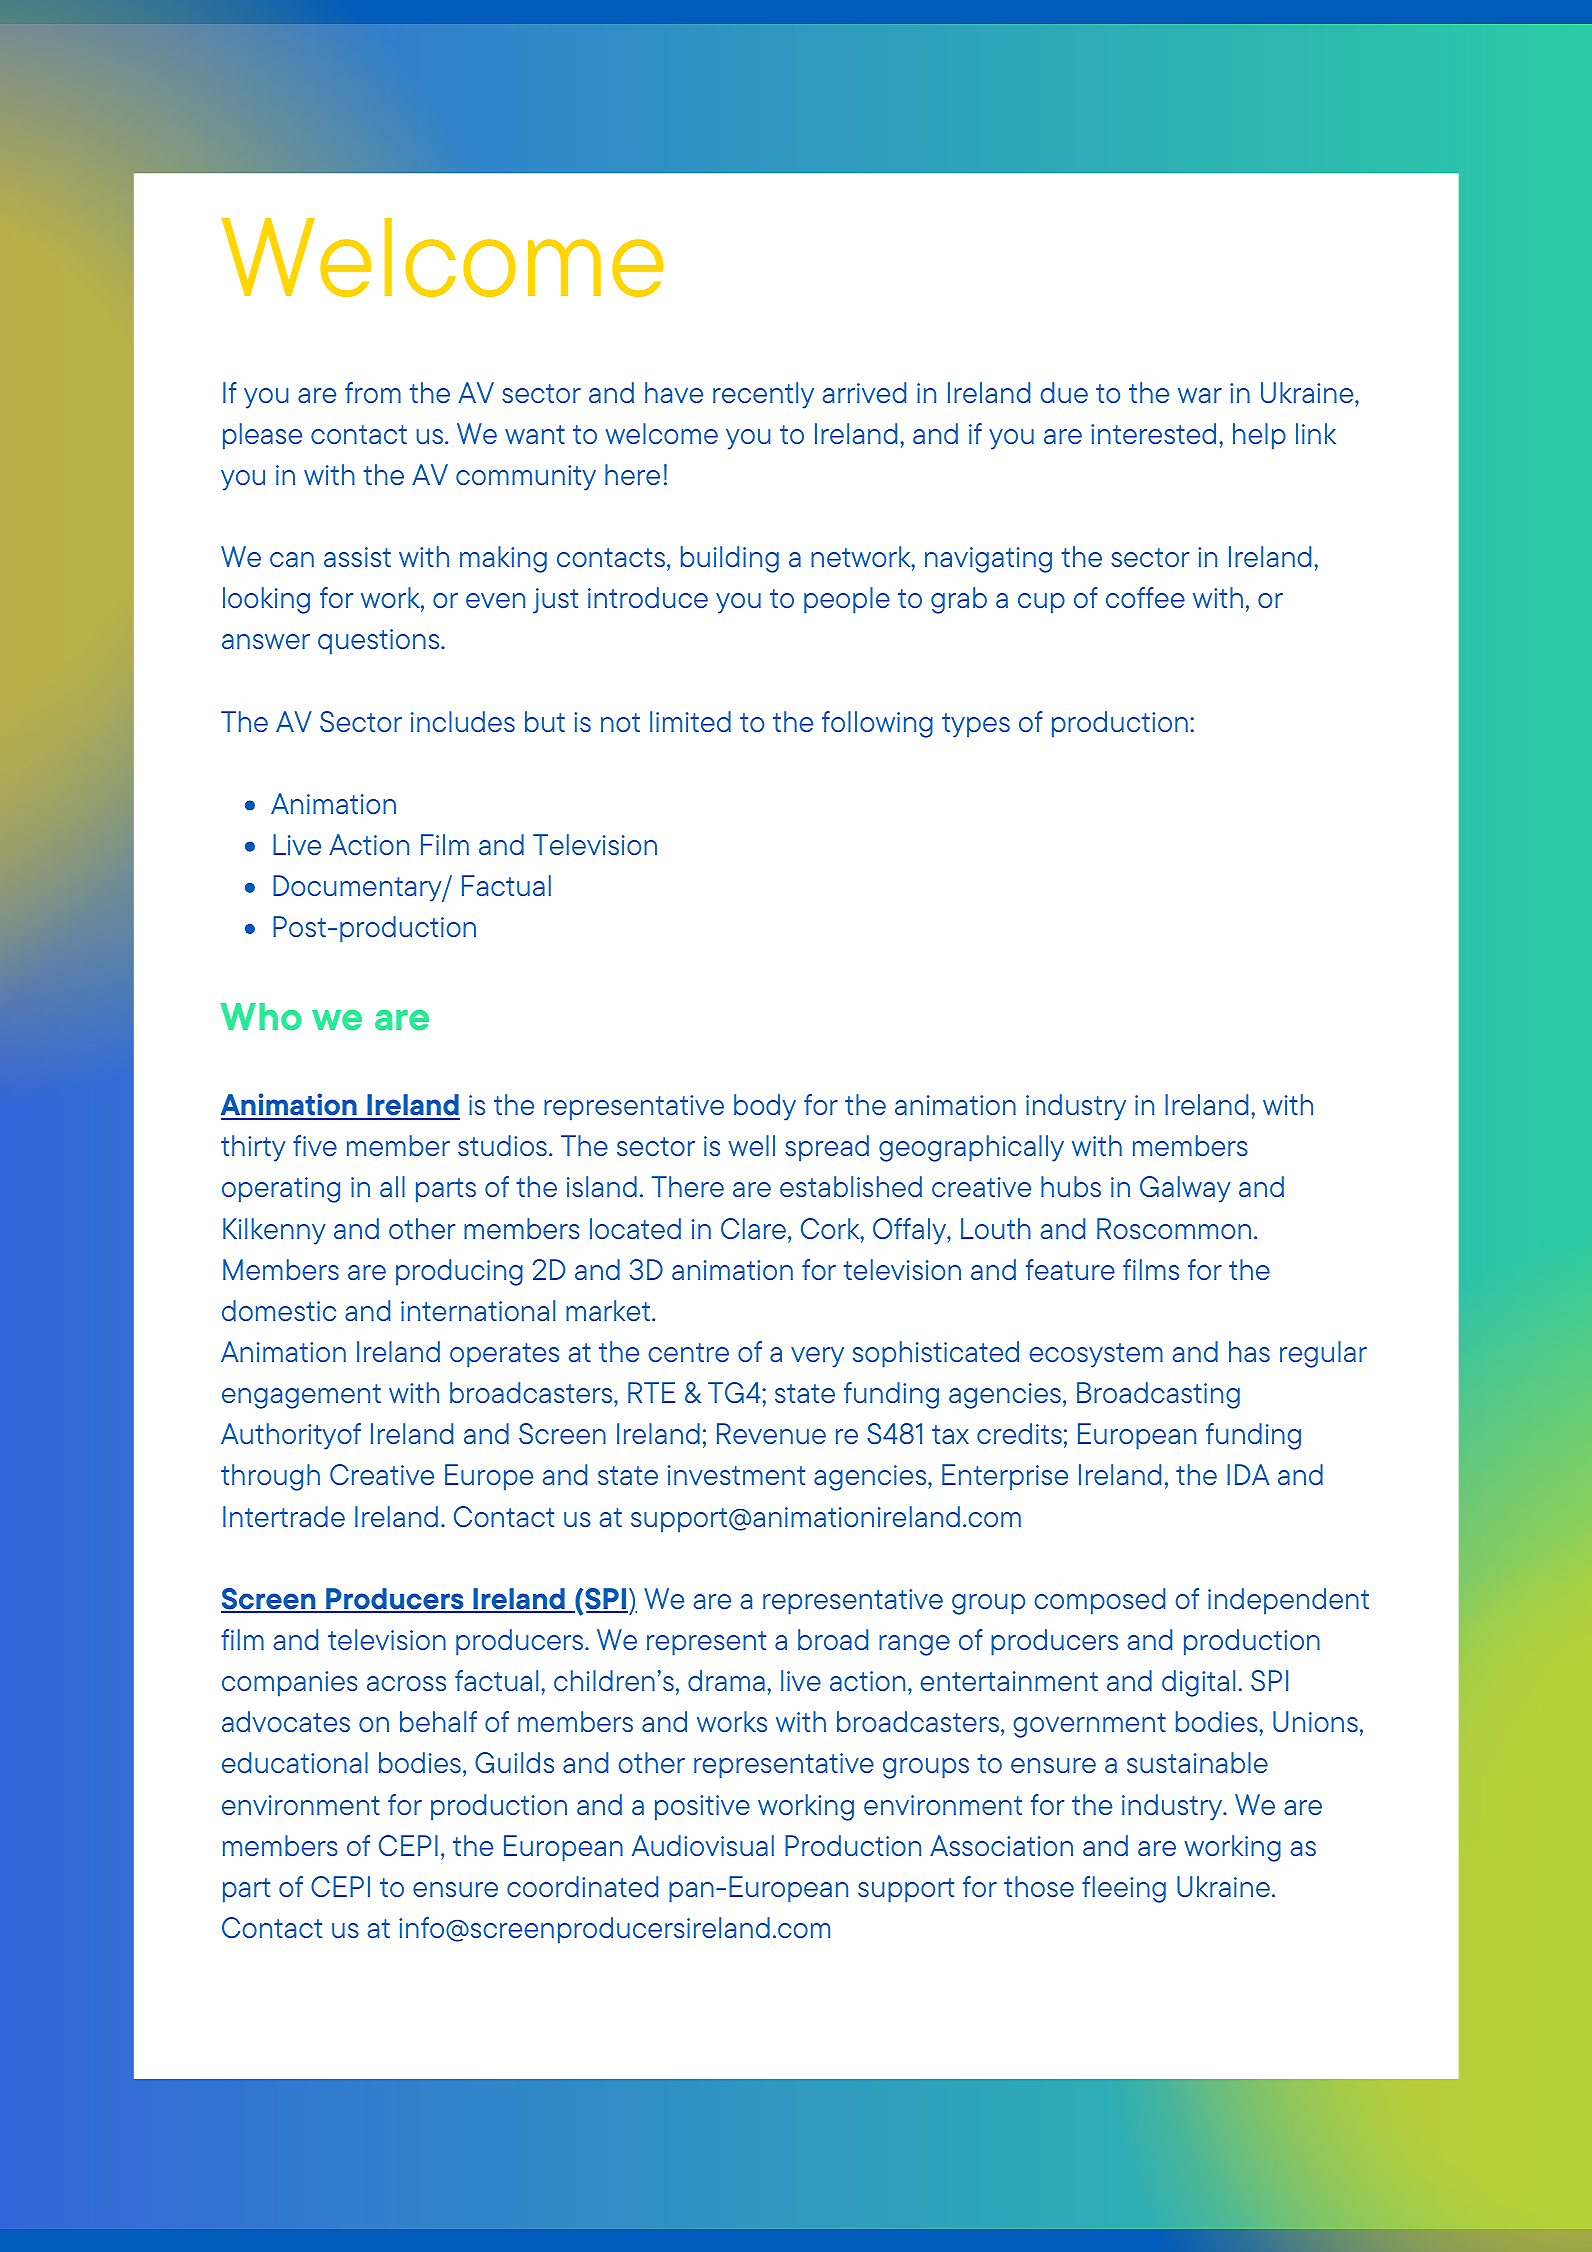 The width and height of the screenshot is (1592, 2252). I want to click on engagement, so click(301, 1396).
